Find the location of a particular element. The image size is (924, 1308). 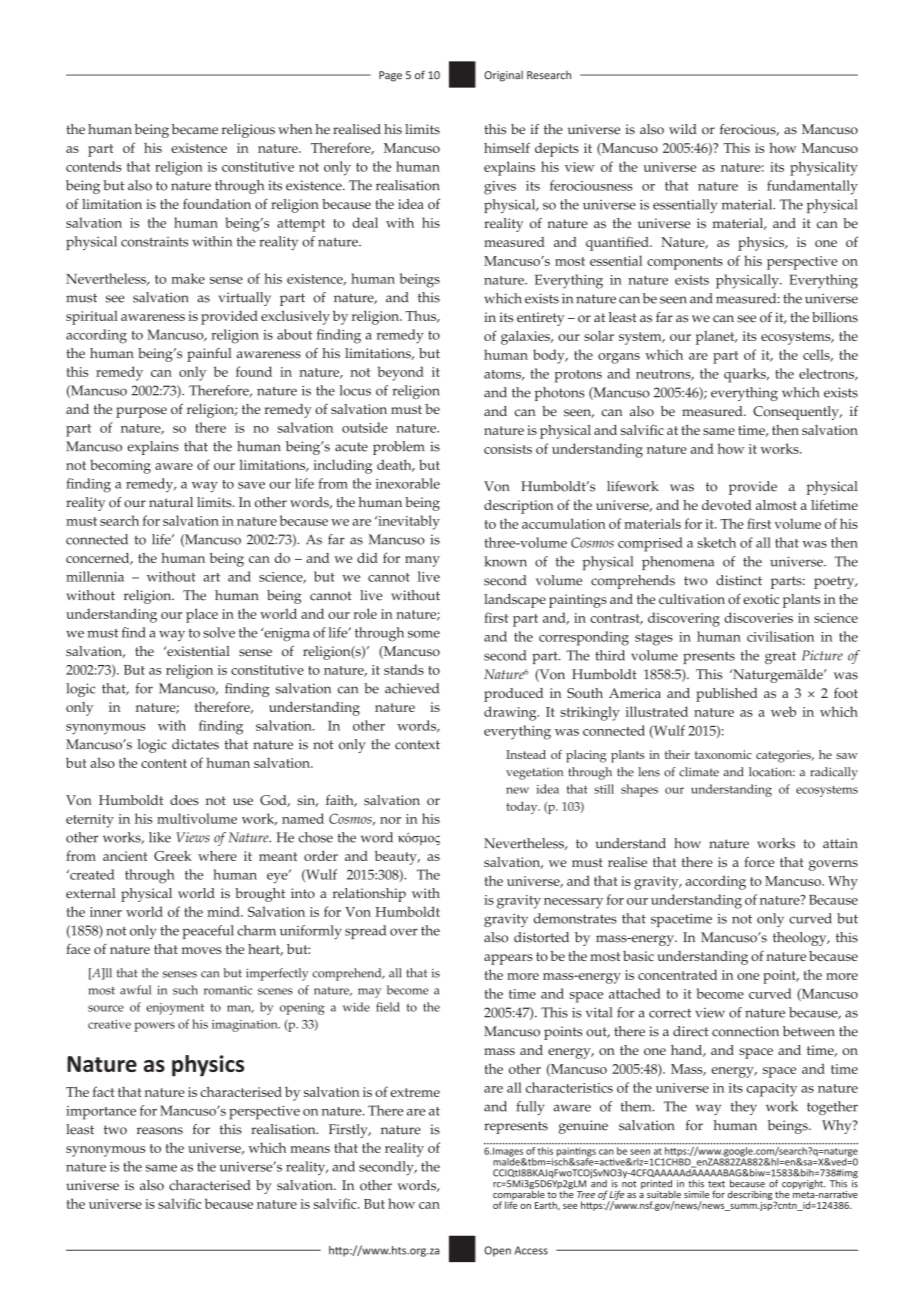

reasons is located at coordinates (160, 1131).
